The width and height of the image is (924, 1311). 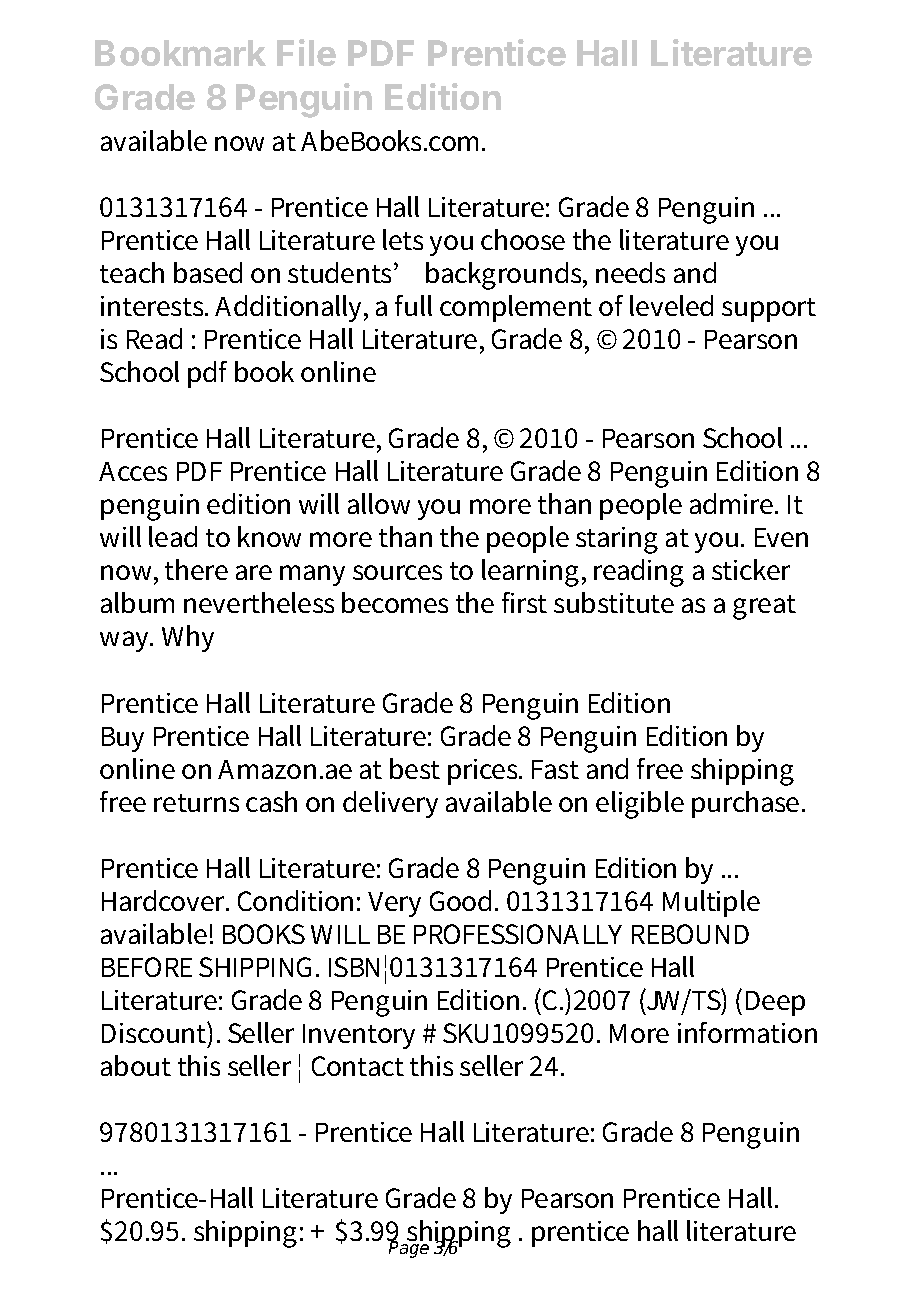 What do you see at coordinates (690, 934) in the image?
I see `REBOUND` at bounding box center [690, 934].
